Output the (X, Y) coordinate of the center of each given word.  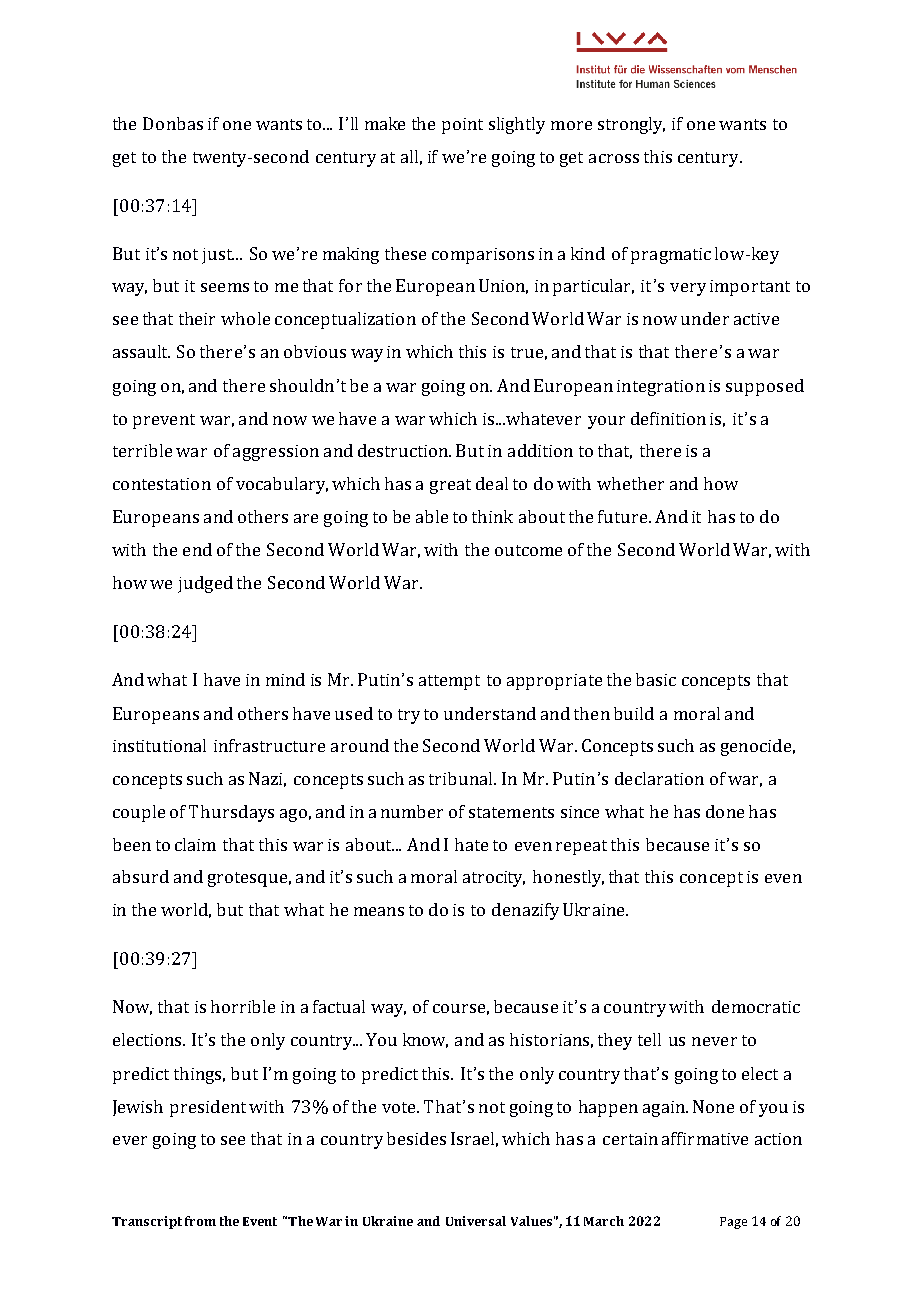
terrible (142, 450)
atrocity (494, 879)
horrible (243, 1006)
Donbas (173, 123)
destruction (404, 450)
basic (656, 679)
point (462, 126)
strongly (631, 125)
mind (285, 679)
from (200, 1221)
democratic (756, 1006)
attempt (449, 682)
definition (668, 418)
